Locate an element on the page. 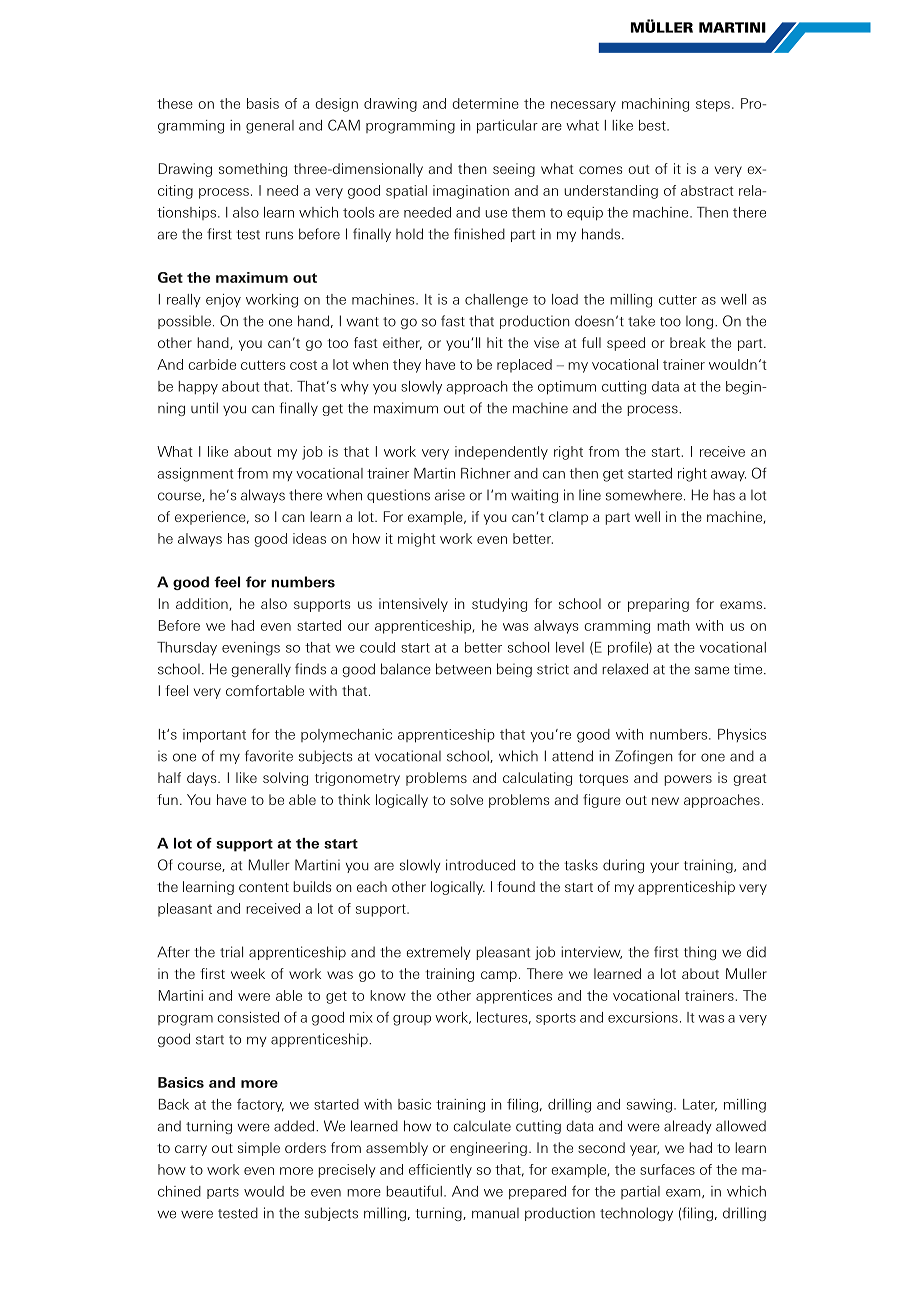 The image size is (924, 1308). between is located at coordinates (463, 669).
